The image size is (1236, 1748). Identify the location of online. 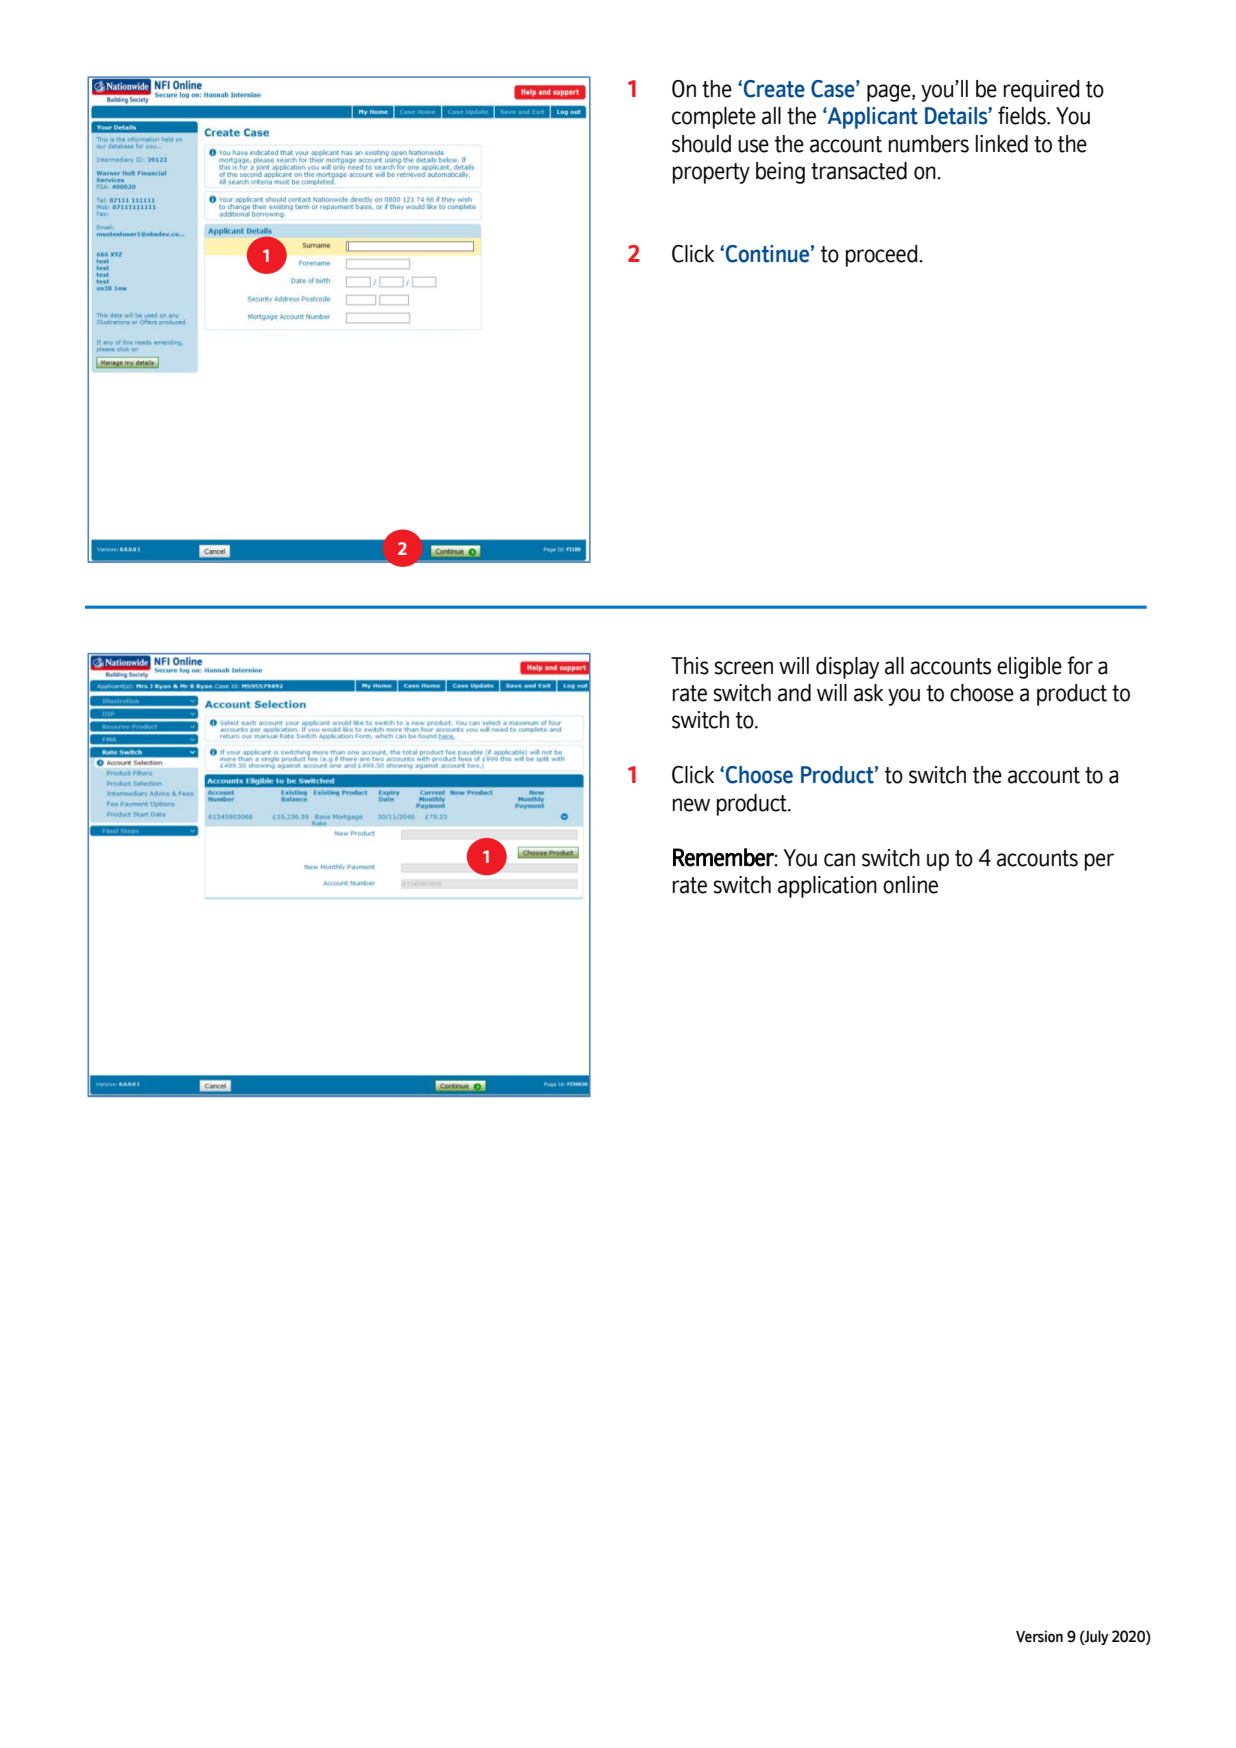
(910, 885).
